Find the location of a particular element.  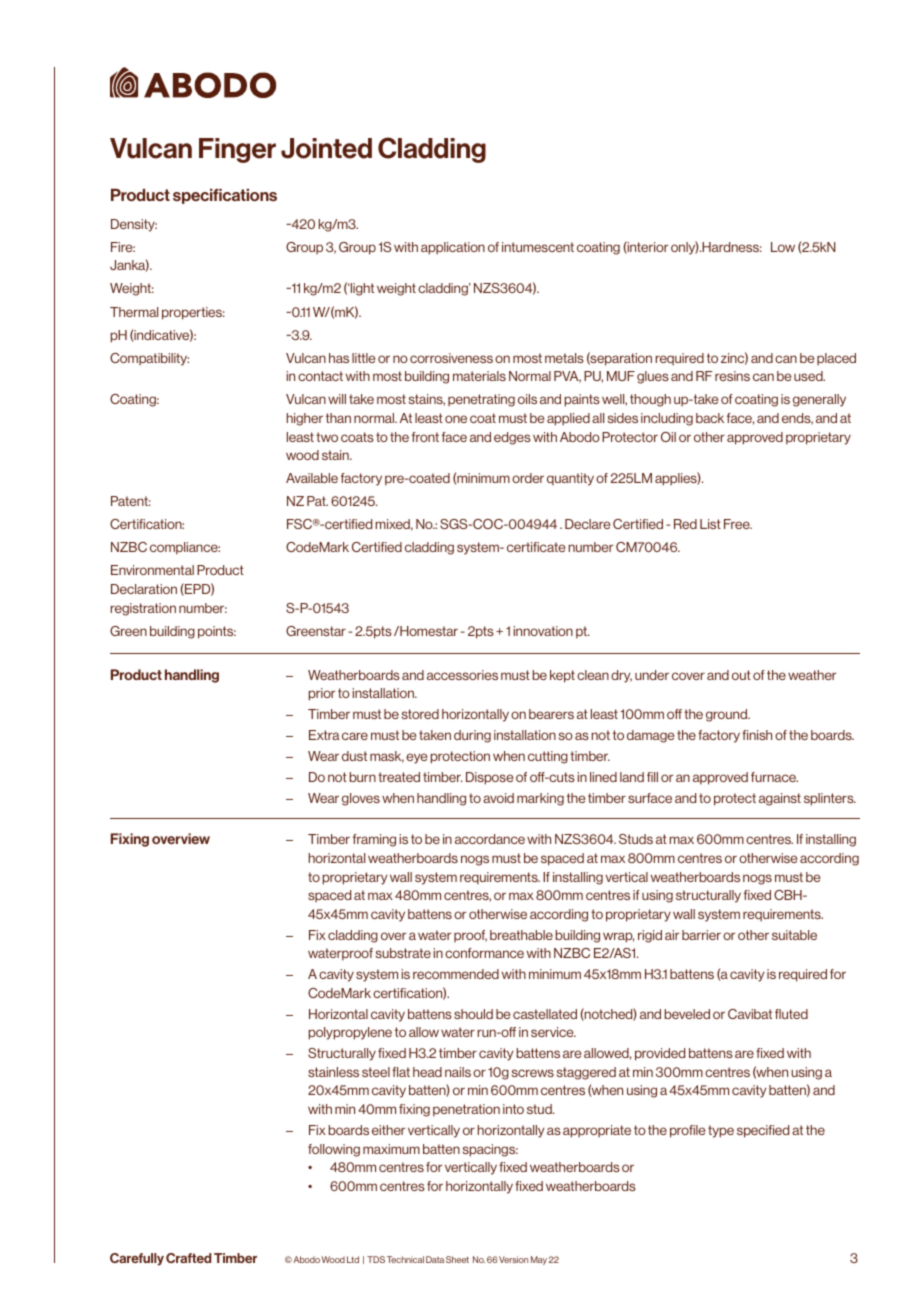

order is located at coordinates (528, 478).
